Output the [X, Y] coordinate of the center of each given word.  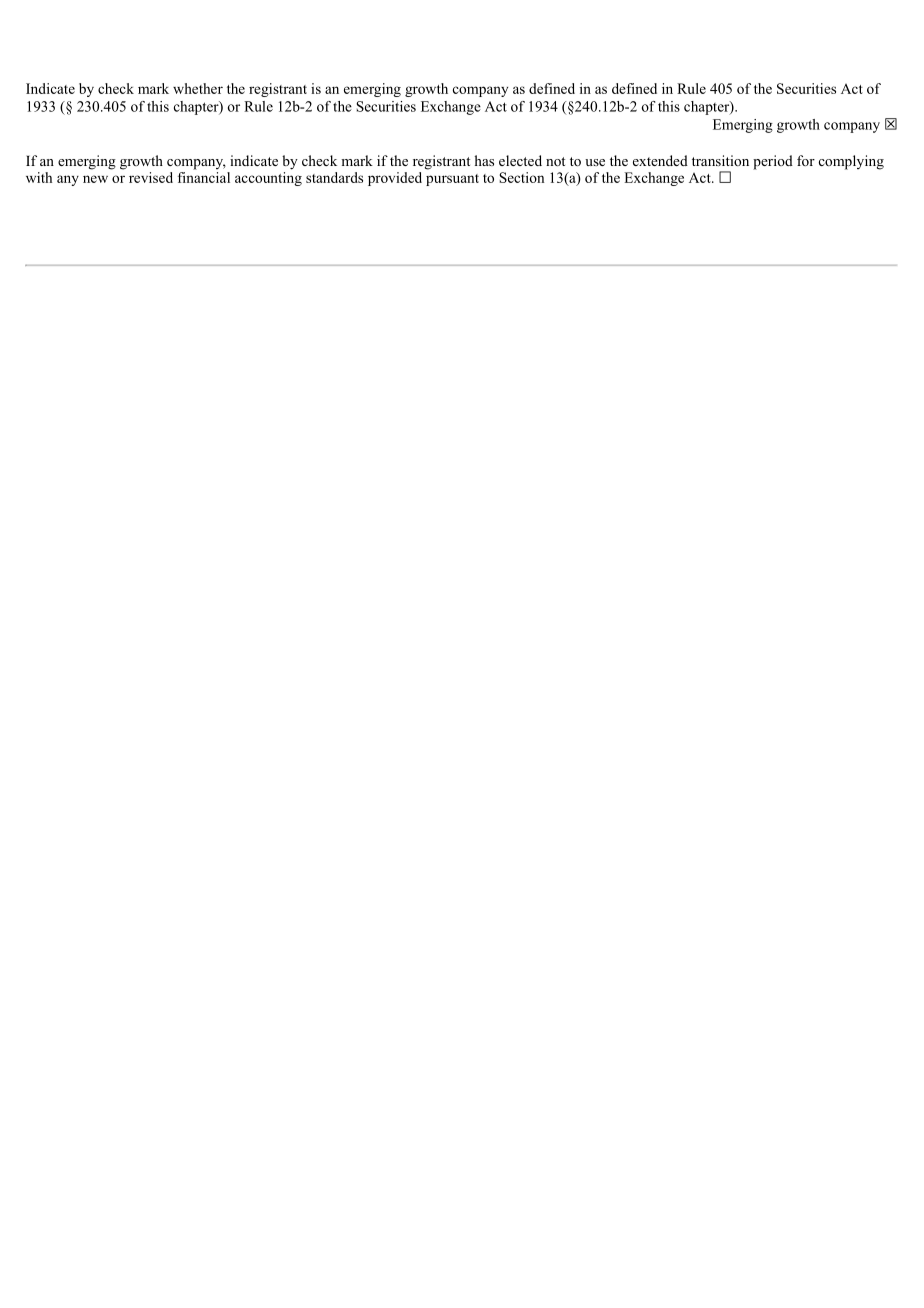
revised [151, 177]
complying [851, 162]
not [555, 161]
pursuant [452, 180]
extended [660, 160]
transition [720, 160]
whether [198, 88]
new [95, 179]
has [484, 160]
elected [520, 160]
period [773, 162]
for [806, 160]
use [595, 162]
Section [521, 177]
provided [395, 179]
